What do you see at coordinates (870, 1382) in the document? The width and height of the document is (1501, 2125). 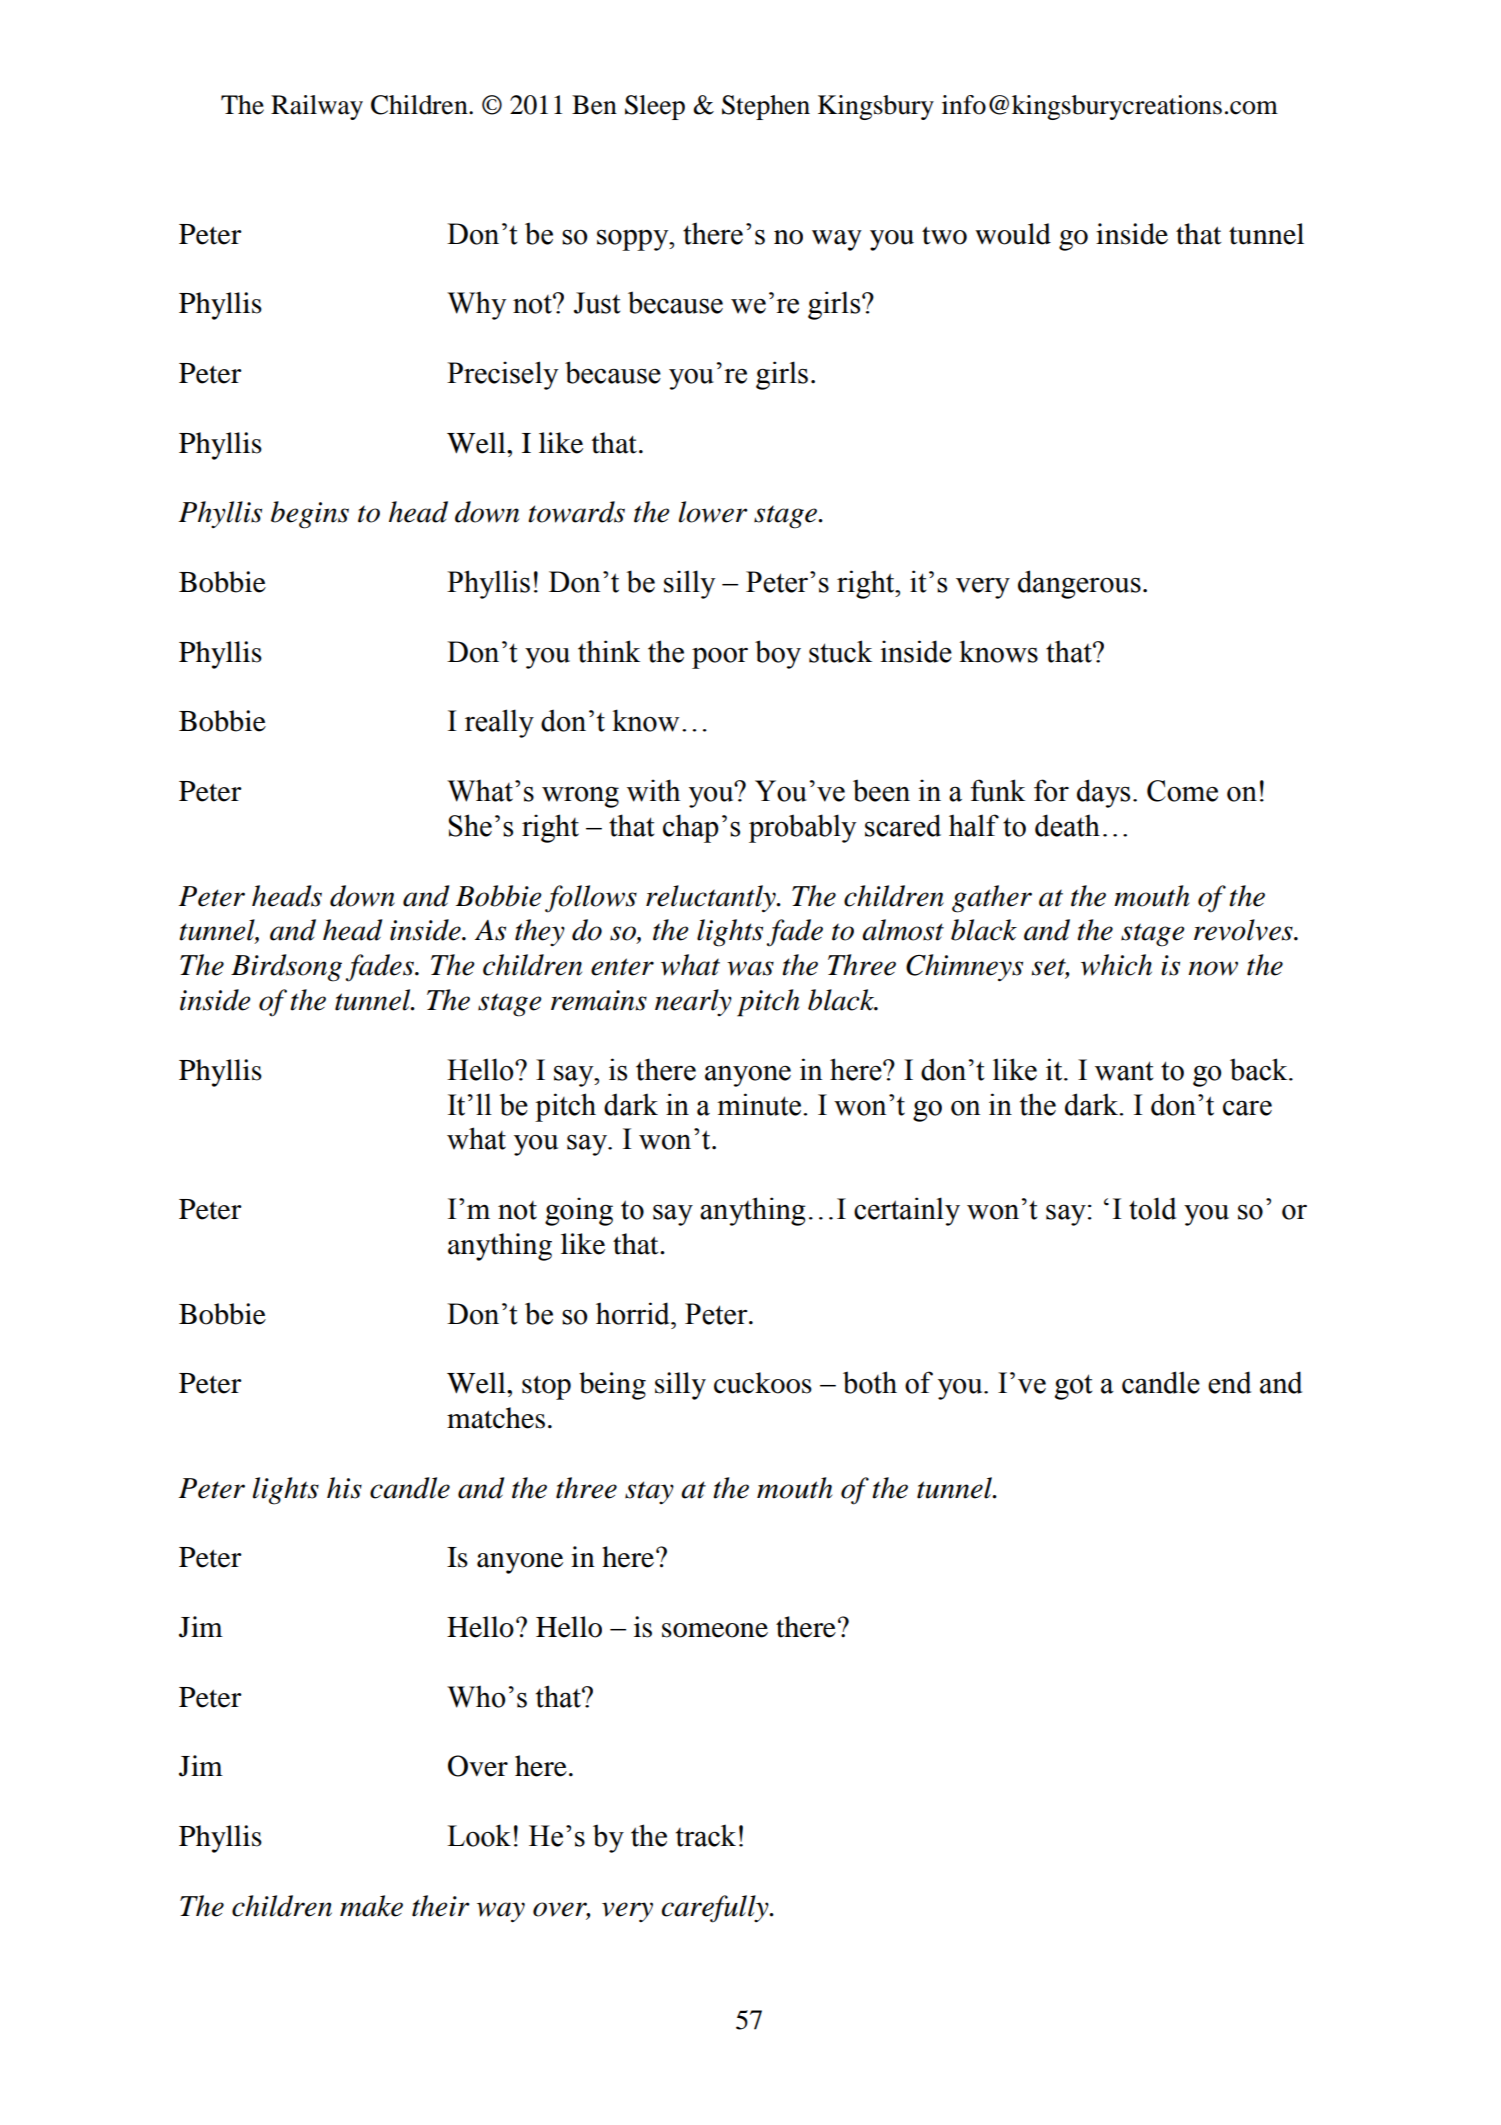 I see `both` at bounding box center [870, 1382].
